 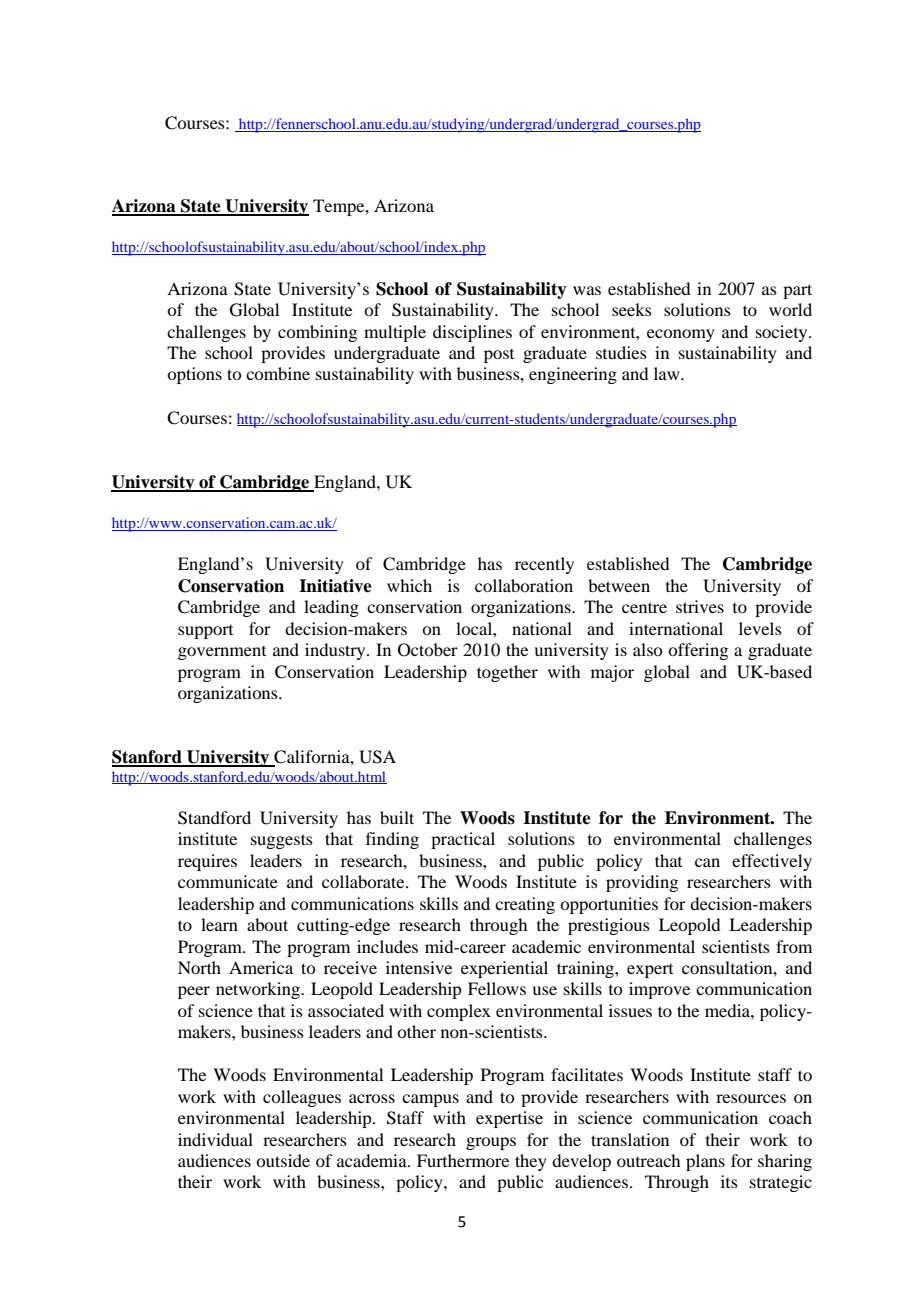 I want to click on outside, so click(x=283, y=1160).
